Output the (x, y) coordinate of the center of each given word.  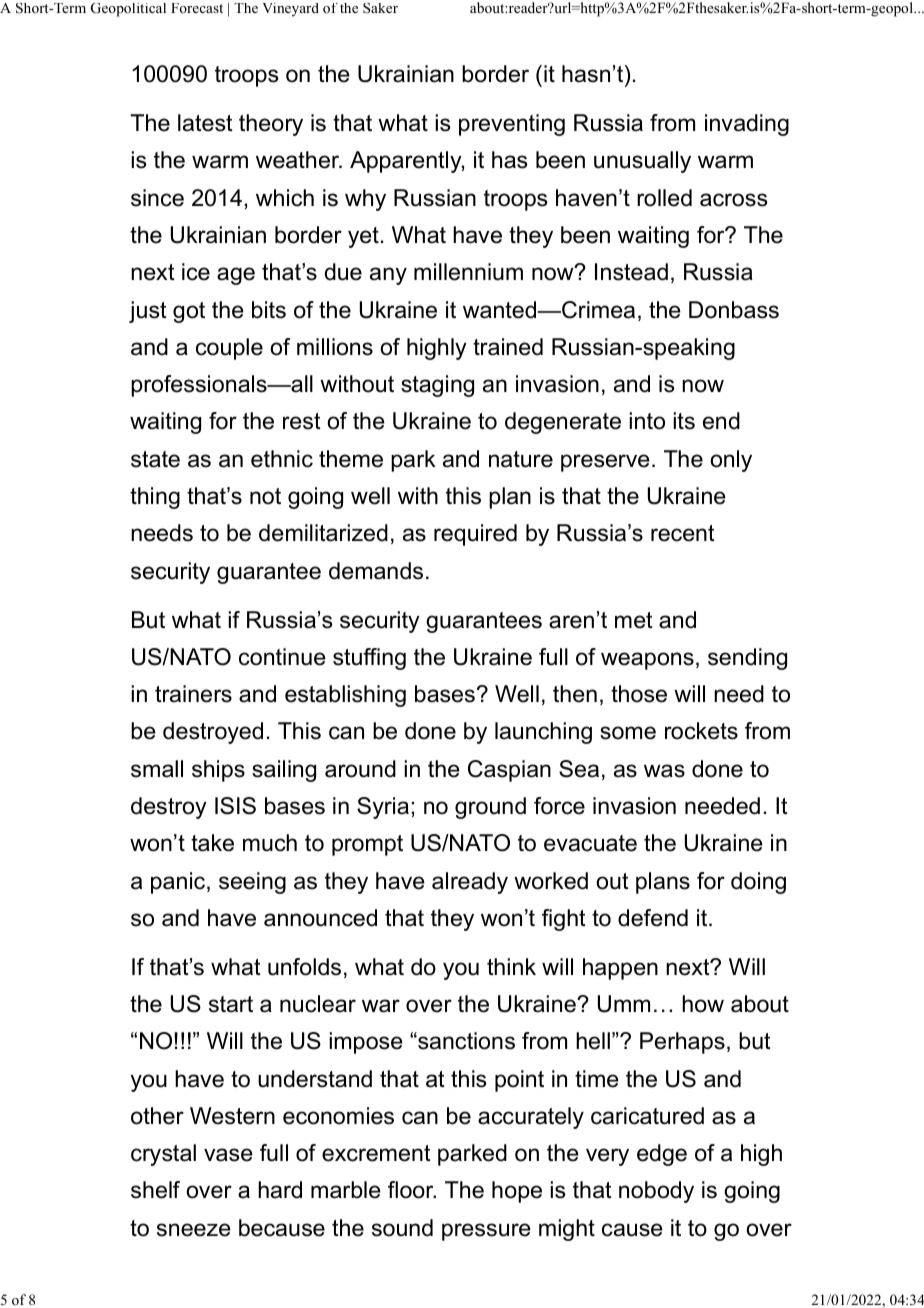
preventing (512, 125)
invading (747, 125)
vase (228, 1155)
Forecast (197, 8)
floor (412, 1190)
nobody (656, 1192)
